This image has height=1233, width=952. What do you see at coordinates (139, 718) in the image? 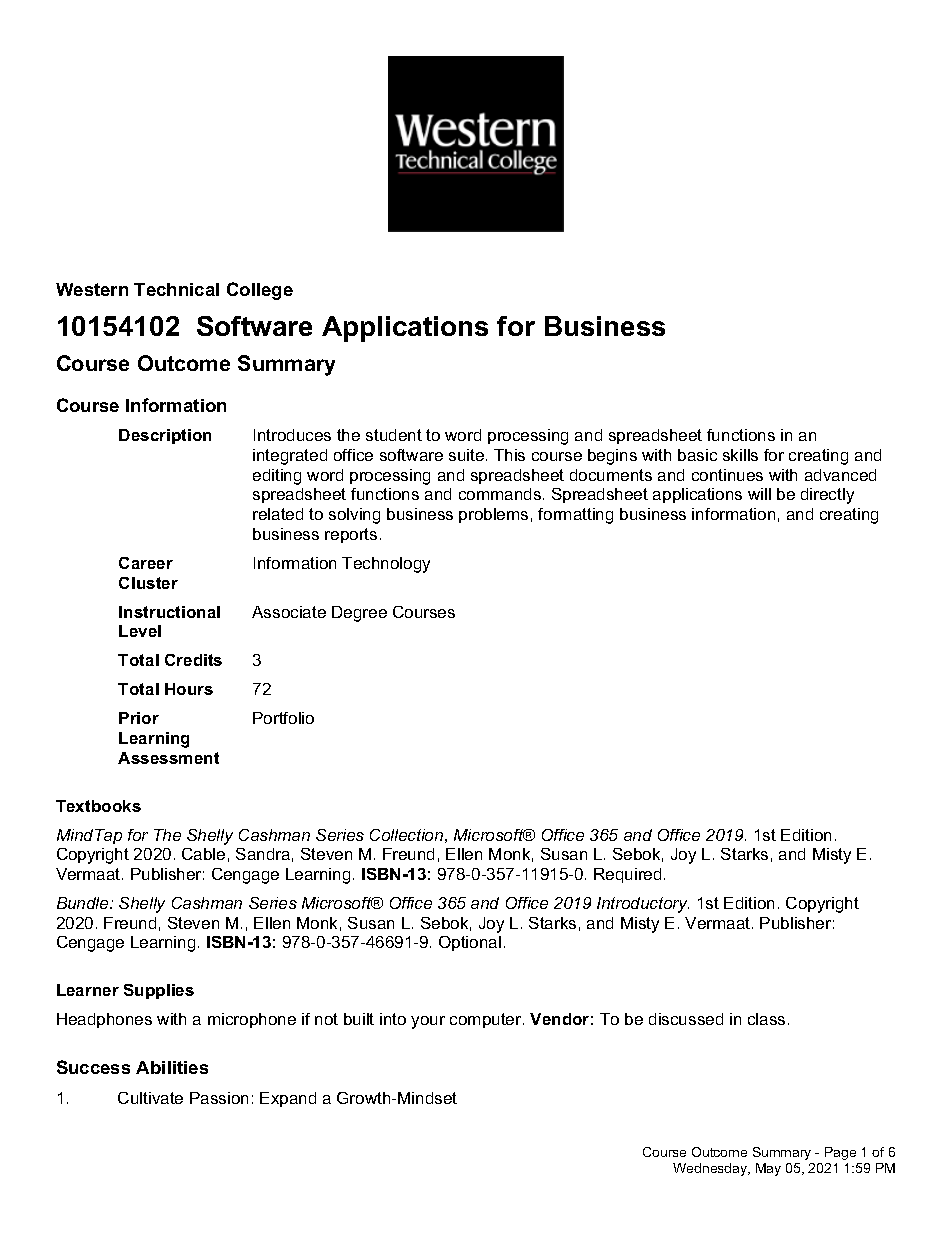
I see `Prior` at bounding box center [139, 718].
